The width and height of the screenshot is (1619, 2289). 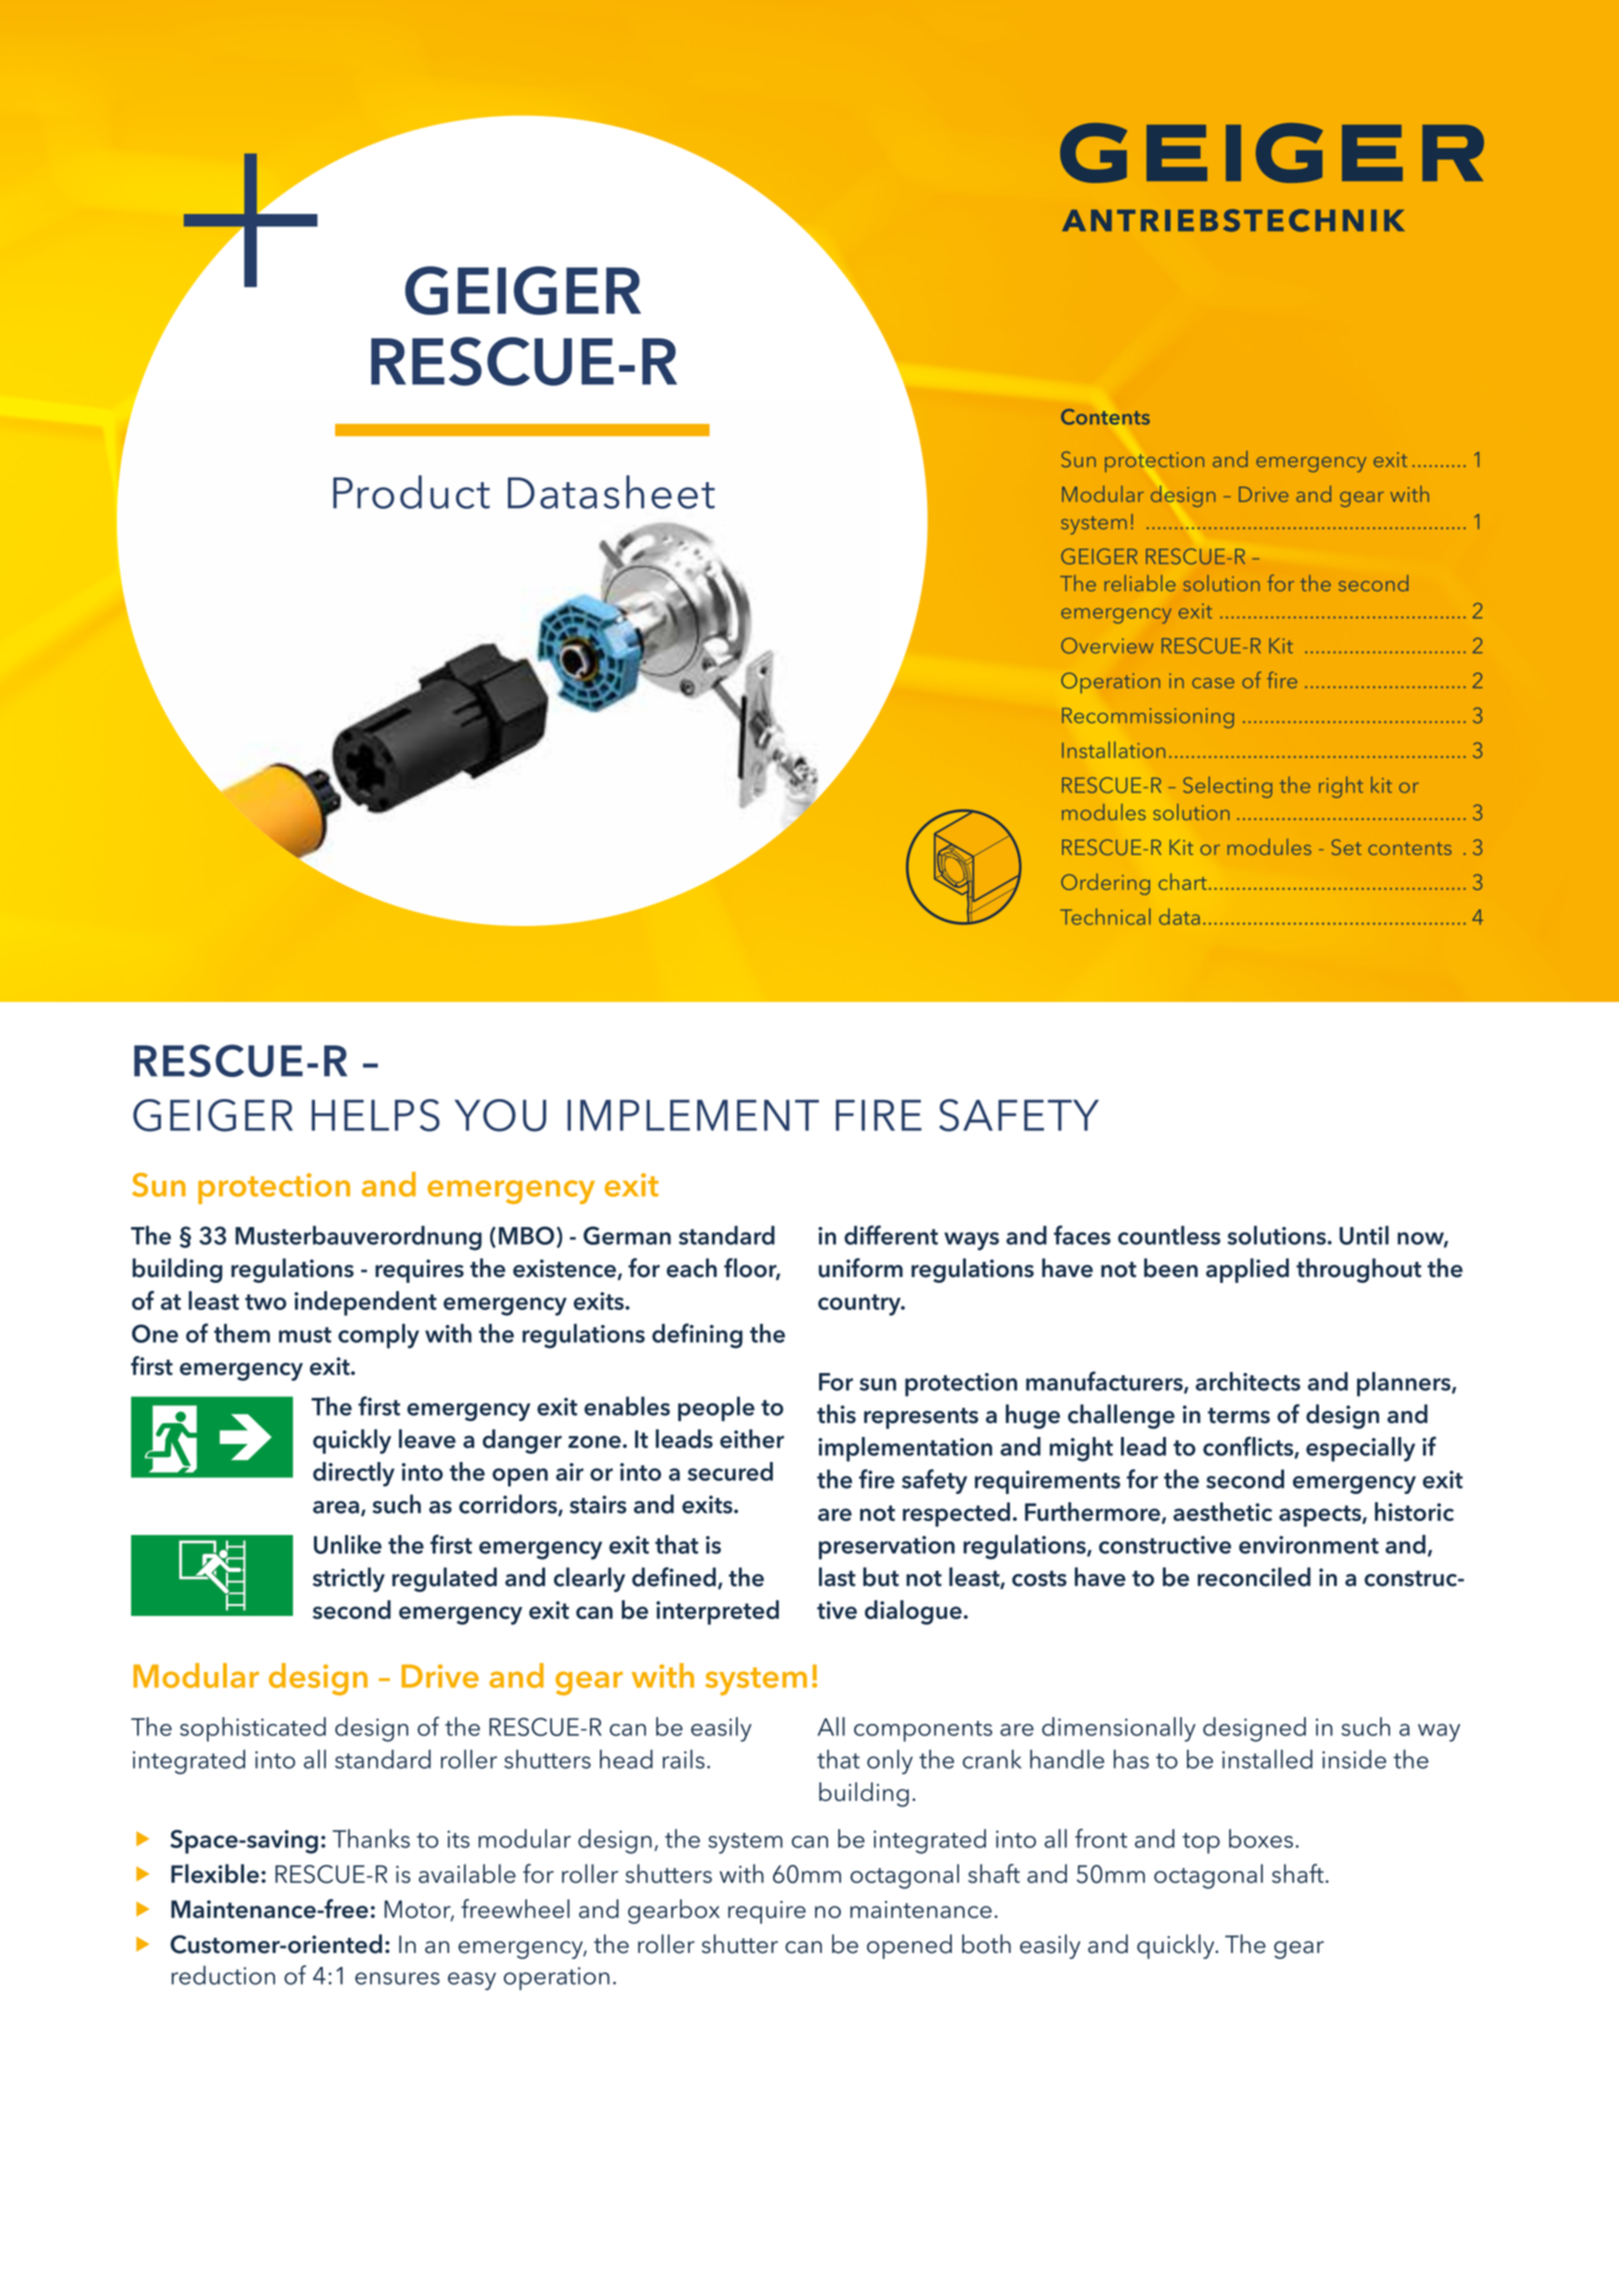 I want to click on ensures, so click(x=397, y=1978).
